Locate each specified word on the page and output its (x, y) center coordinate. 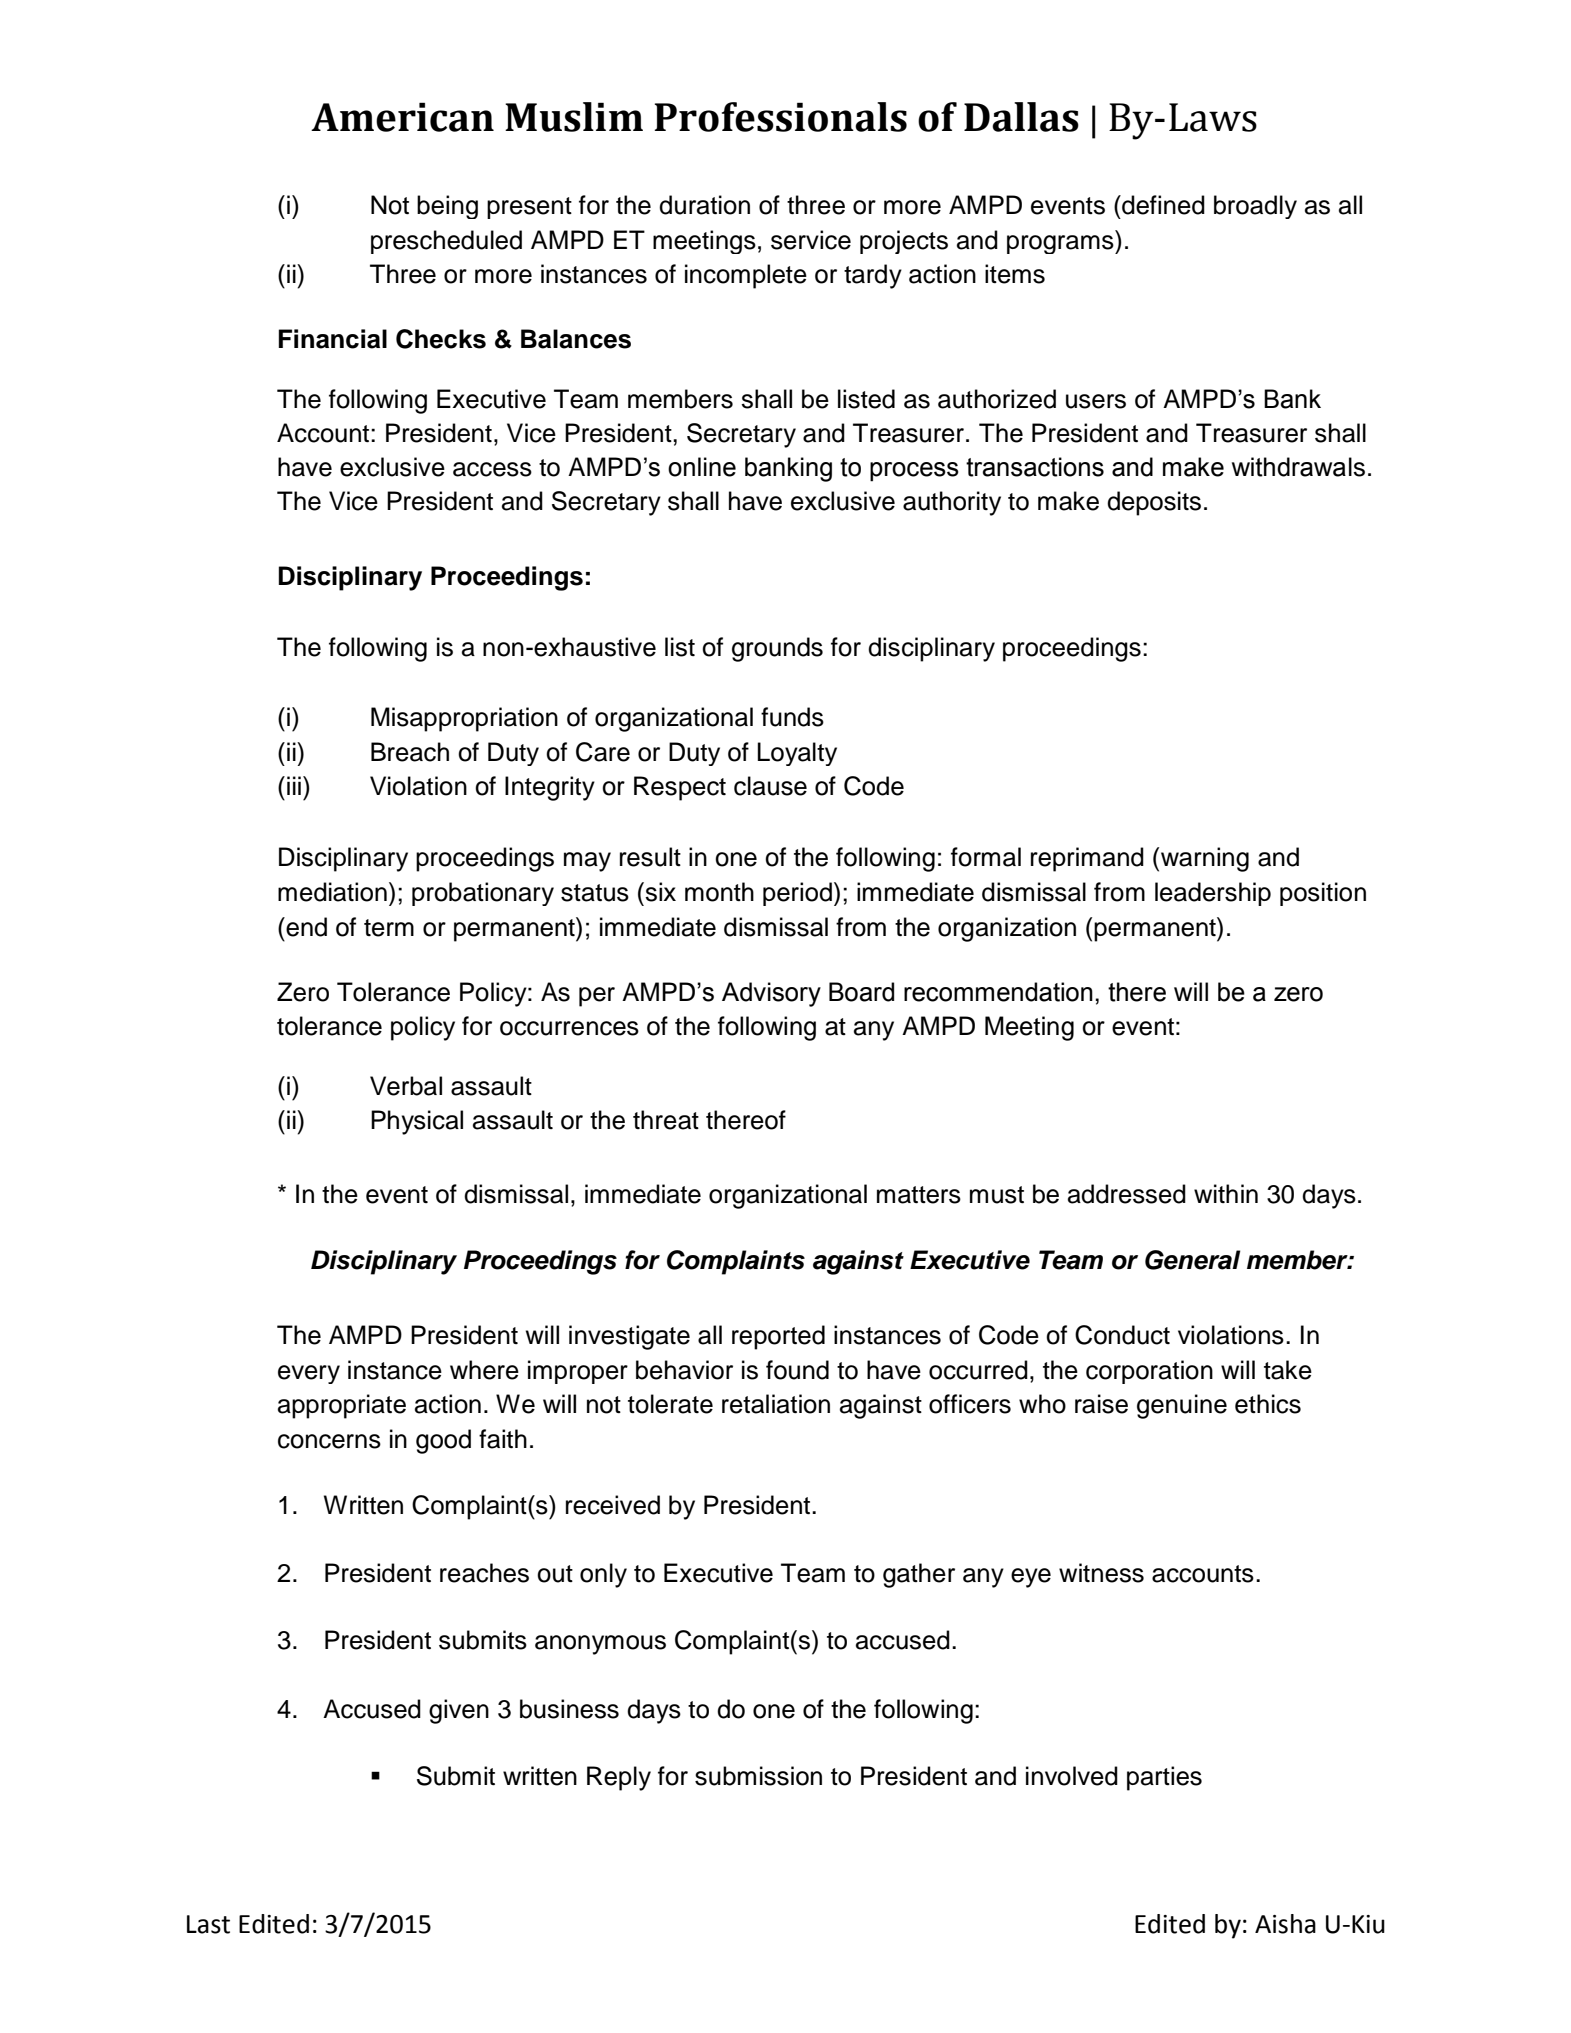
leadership (1213, 894)
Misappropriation (464, 719)
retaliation (776, 1404)
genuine (1182, 1406)
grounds (777, 649)
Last (208, 1924)
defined (1162, 205)
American (402, 117)
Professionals (780, 117)
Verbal (406, 1086)
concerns (329, 1441)
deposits (1154, 503)
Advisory (771, 994)
